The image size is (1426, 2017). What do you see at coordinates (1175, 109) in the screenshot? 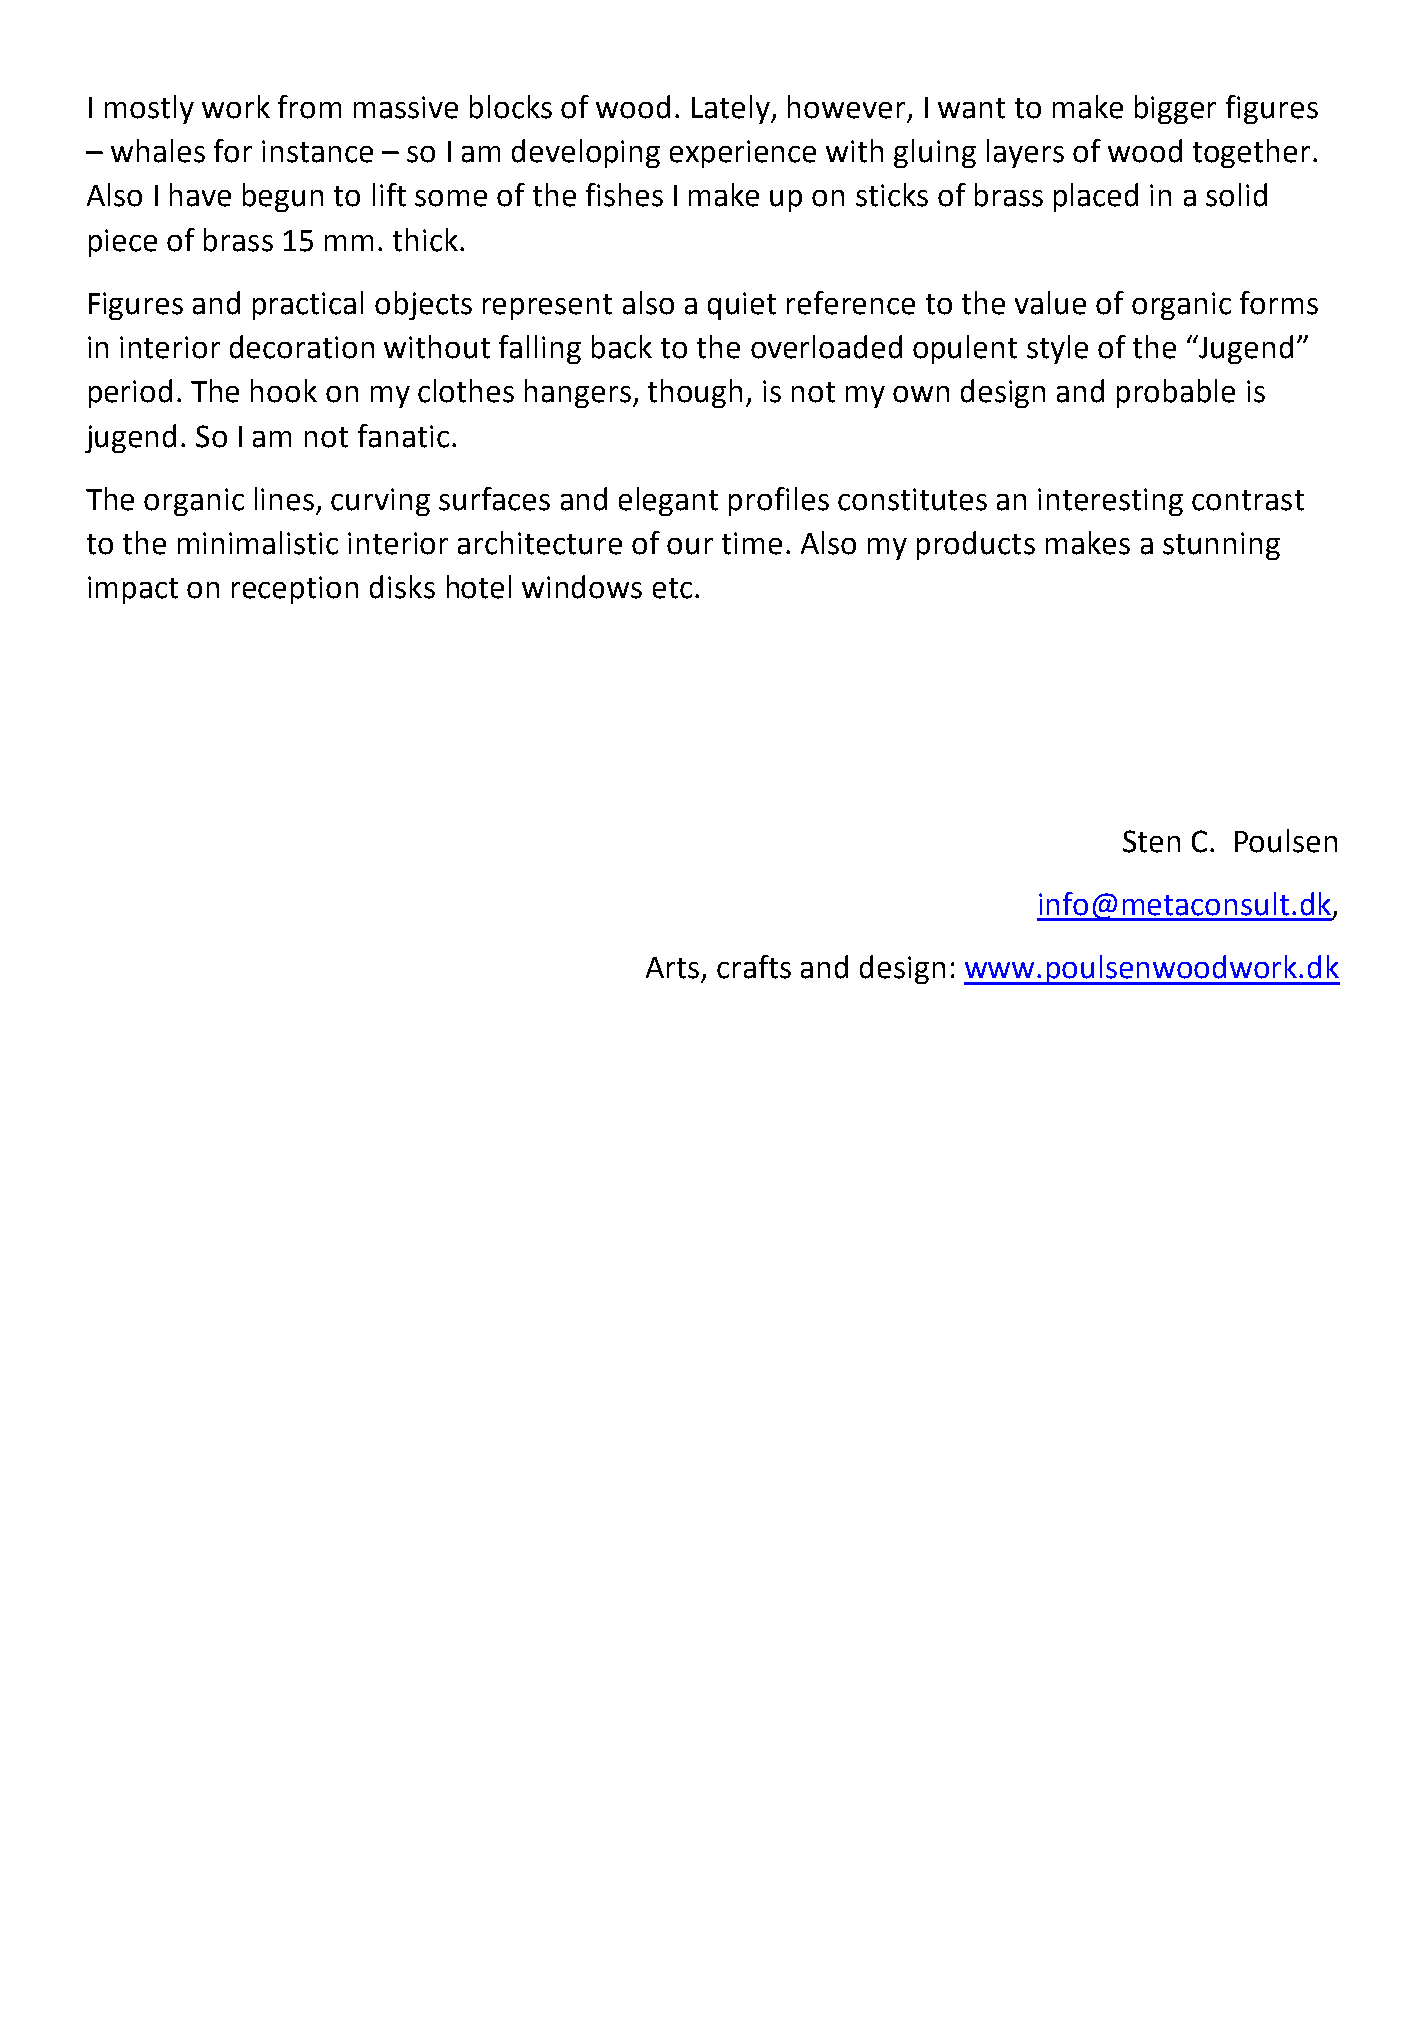
I see `bigger` at bounding box center [1175, 109].
